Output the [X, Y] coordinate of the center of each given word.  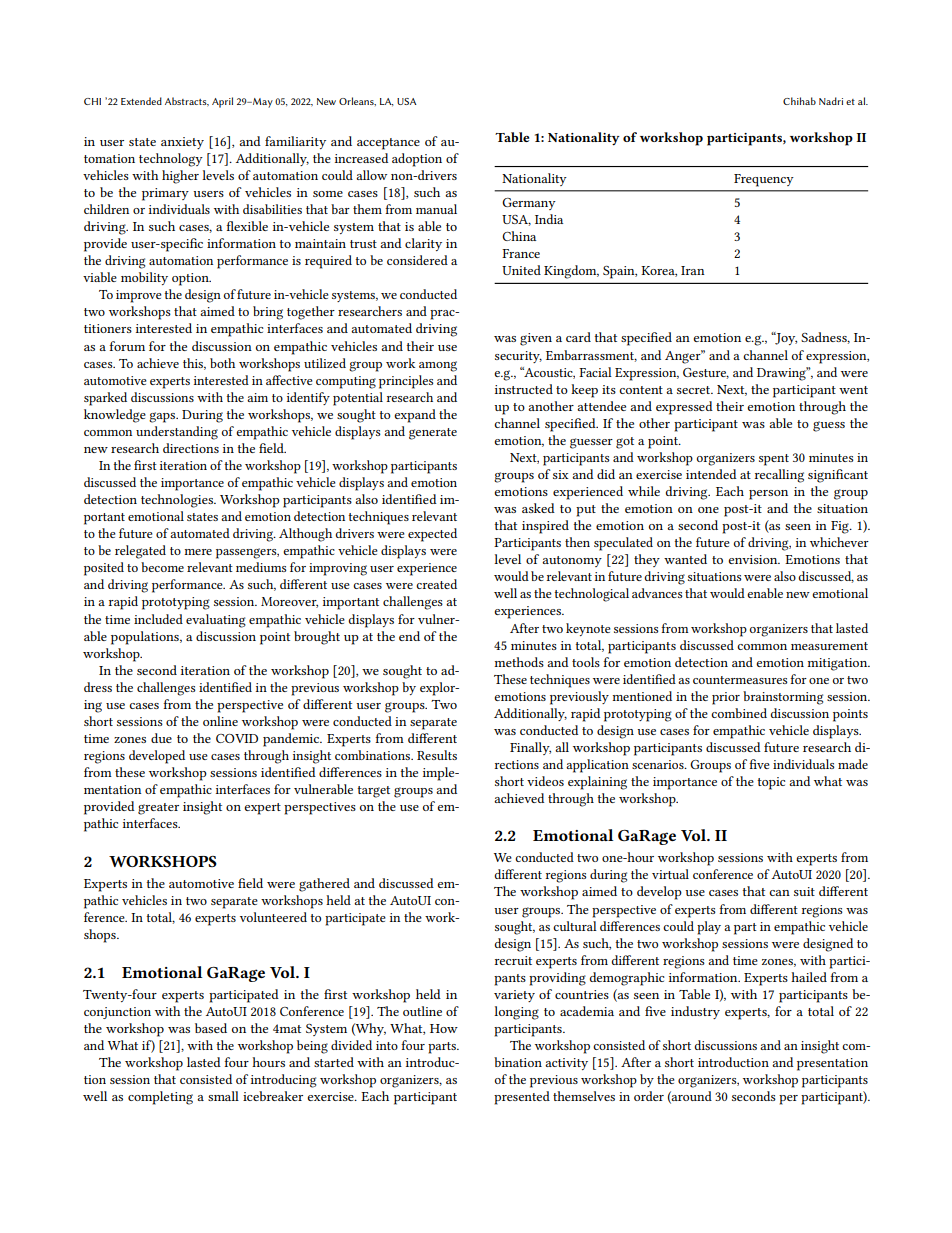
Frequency [764, 180]
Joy [785, 338]
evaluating [216, 621]
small [223, 1096]
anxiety [182, 143]
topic [771, 783]
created [436, 584]
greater [158, 809]
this [194, 364]
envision [754, 559]
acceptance [388, 144]
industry [695, 1012]
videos [545, 781]
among [438, 366]
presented [522, 1098]
